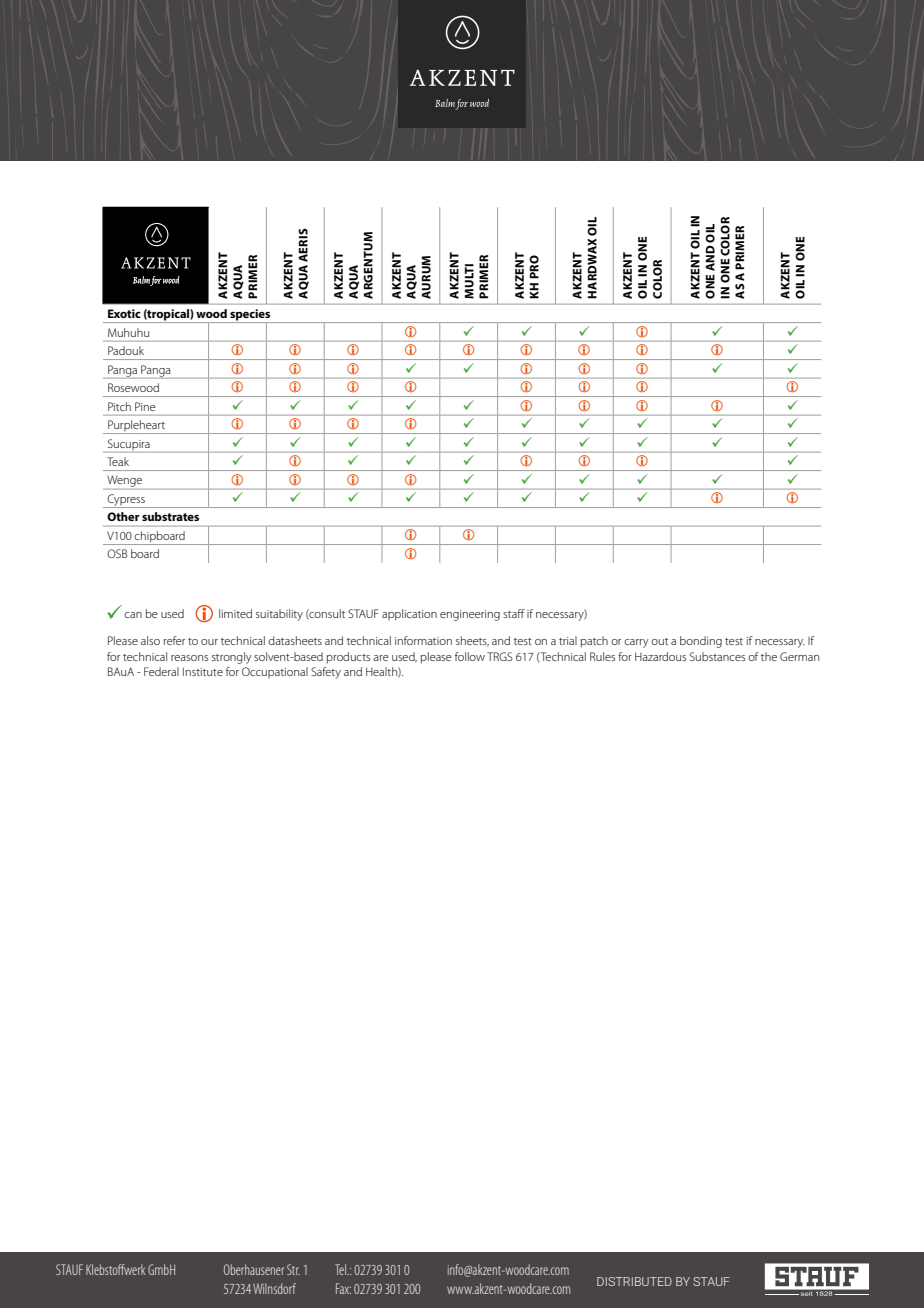  I want to click on limited, so click(235, 613).
